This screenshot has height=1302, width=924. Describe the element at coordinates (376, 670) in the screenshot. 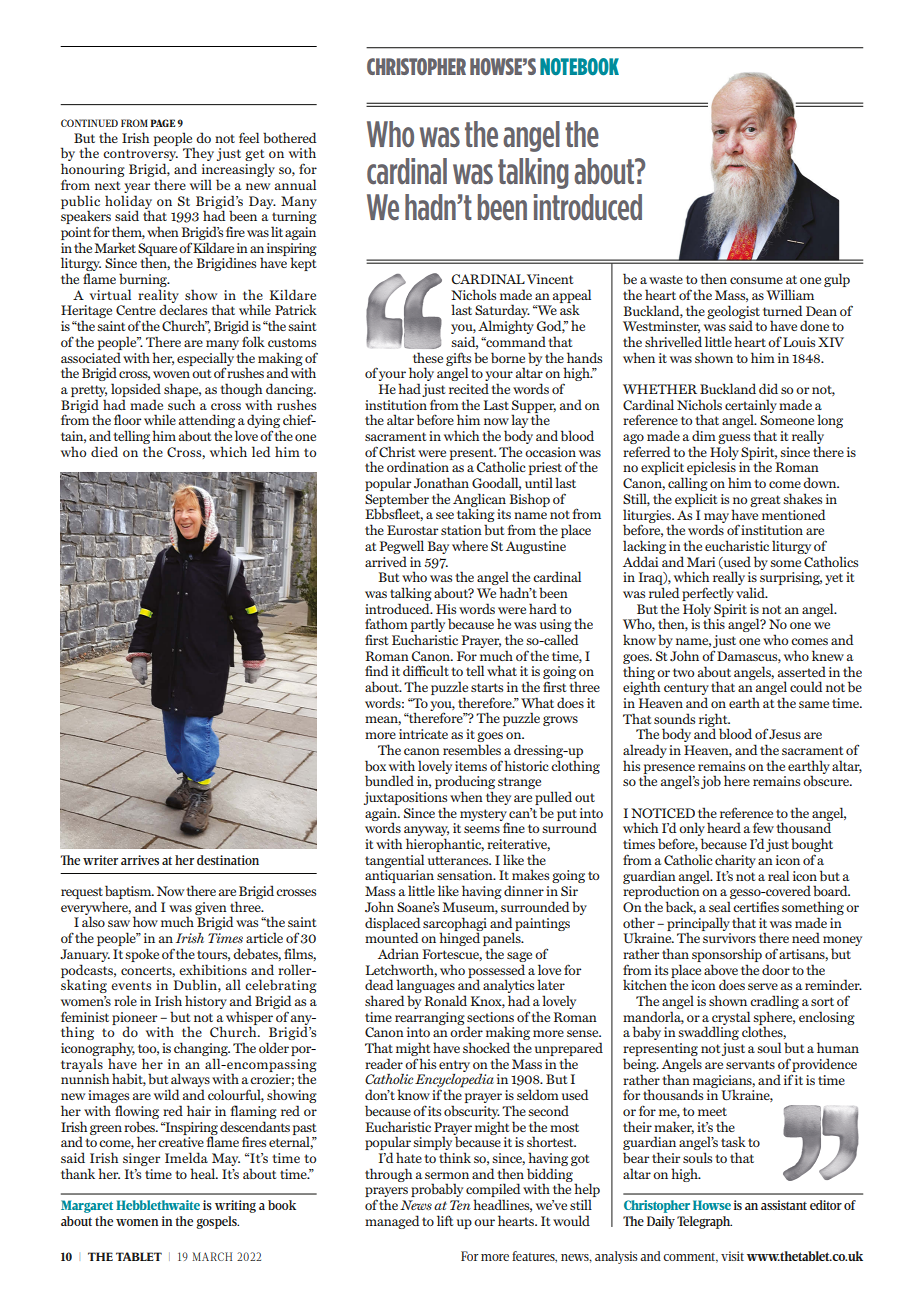

I see `find` at that location.
